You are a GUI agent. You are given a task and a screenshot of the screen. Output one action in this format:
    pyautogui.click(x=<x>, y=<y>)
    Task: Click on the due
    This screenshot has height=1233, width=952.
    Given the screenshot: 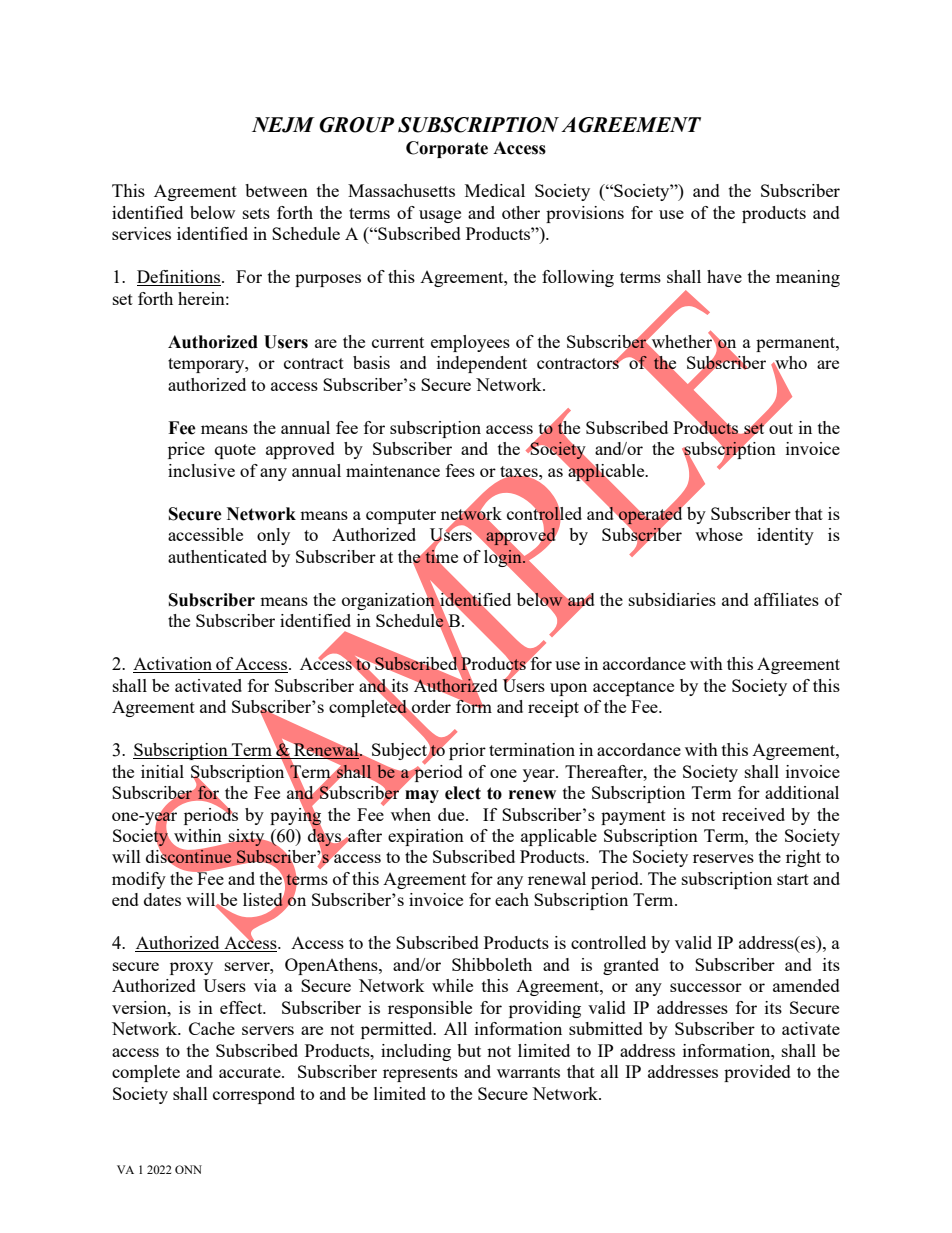 What is the action you would take?
    pyautogui.click(x=452, y=814)
